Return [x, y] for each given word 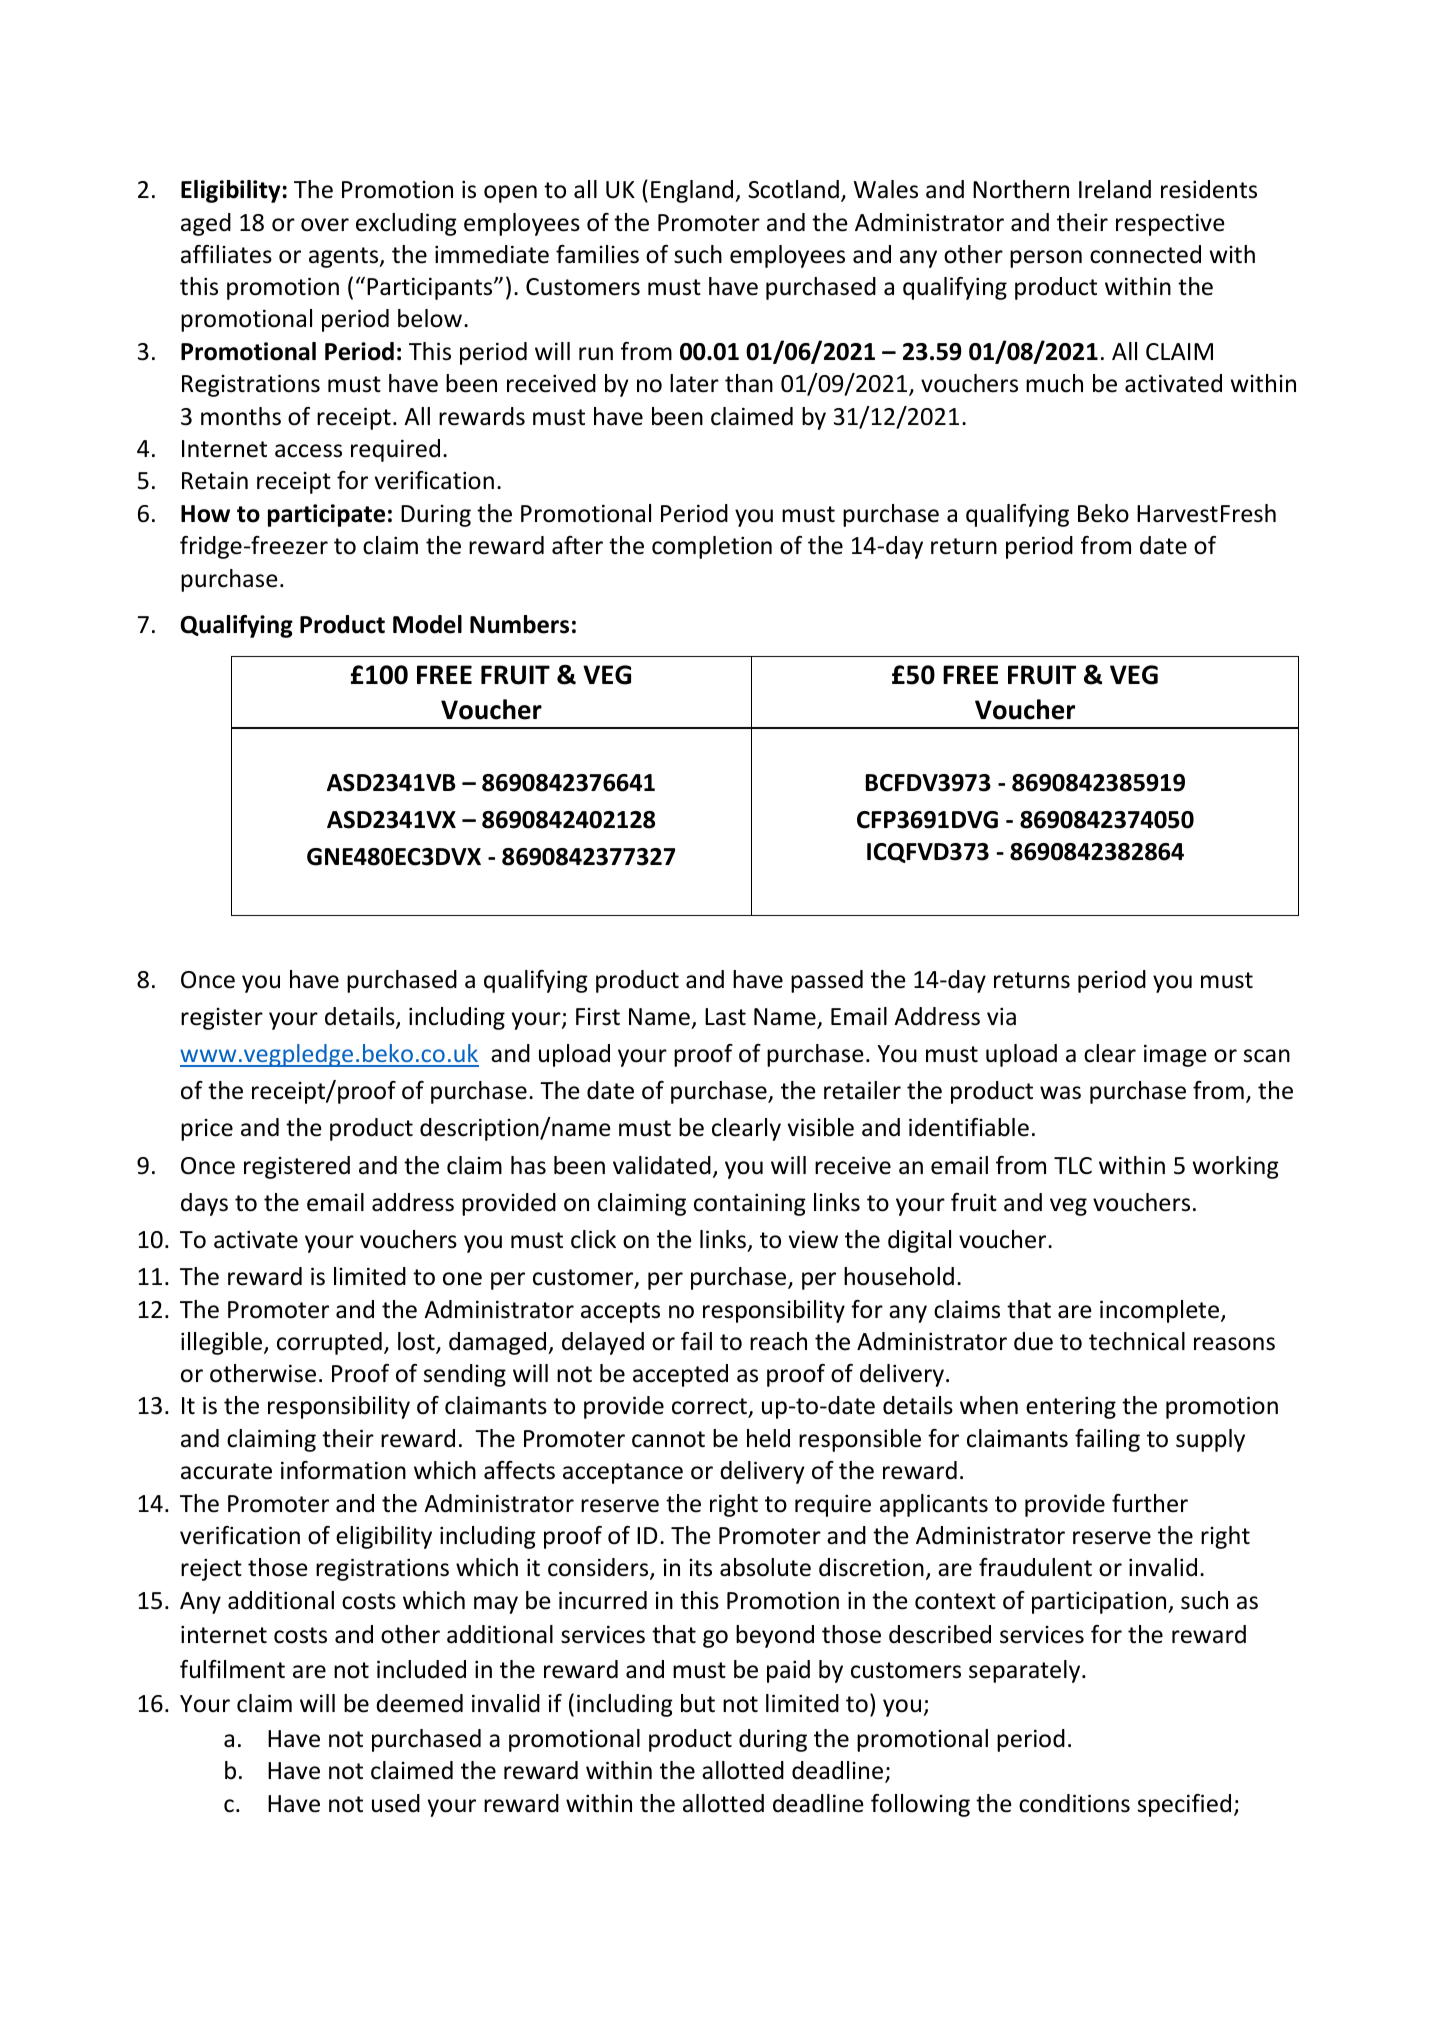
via [1001, 1016]
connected [1145, 254]
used [396, 1803]
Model [427, 624]
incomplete [1161, 1311]
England [693, 191]
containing [750, 1204]
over [325, 225]
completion [712, 547]
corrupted [329, 1343]
